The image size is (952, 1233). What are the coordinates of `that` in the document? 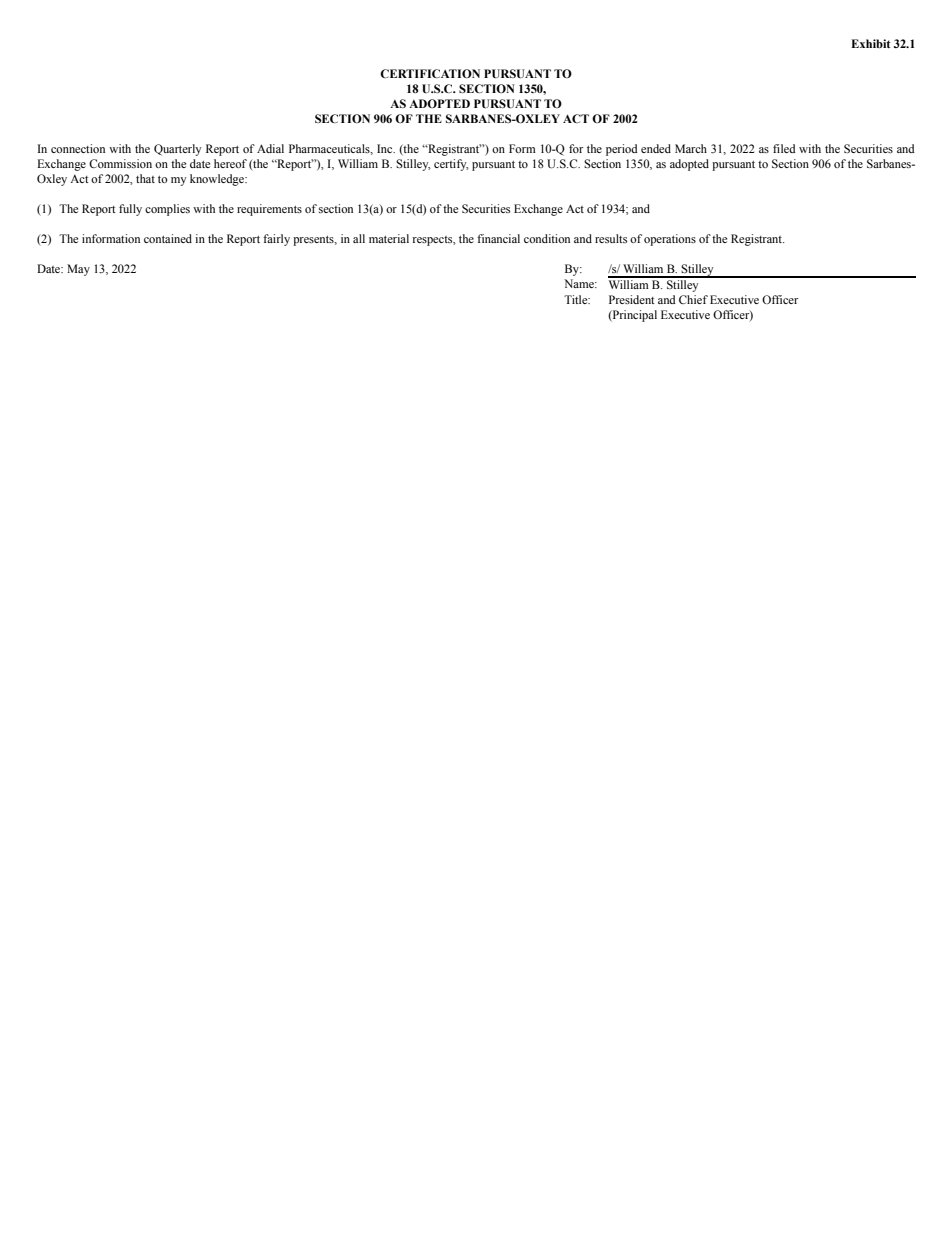 It's located at (145, 178).
